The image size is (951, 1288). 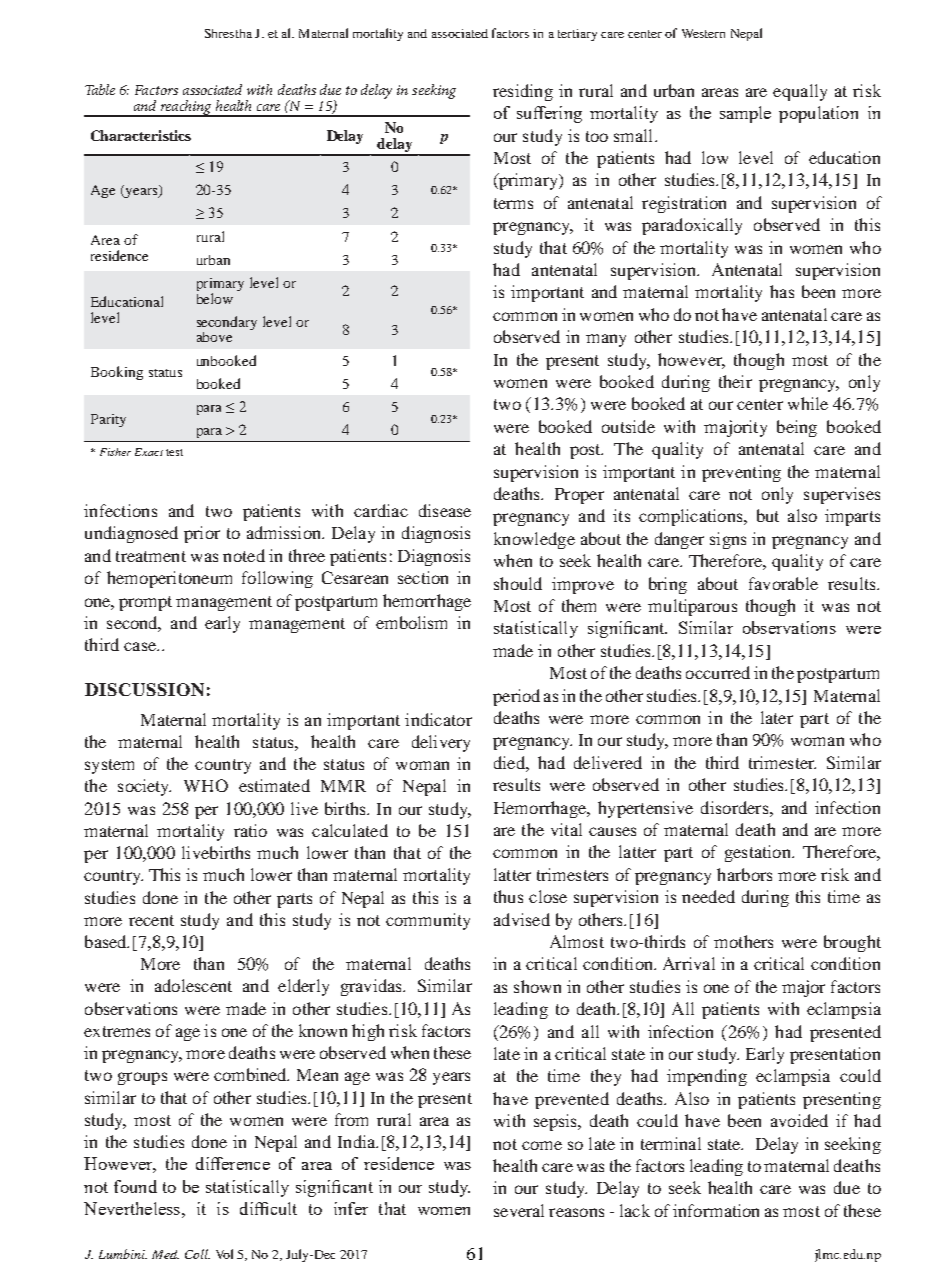 What do you see at coordinates (716, 1210) in the page?
I see `information` at bounding box center [716, 1210].
